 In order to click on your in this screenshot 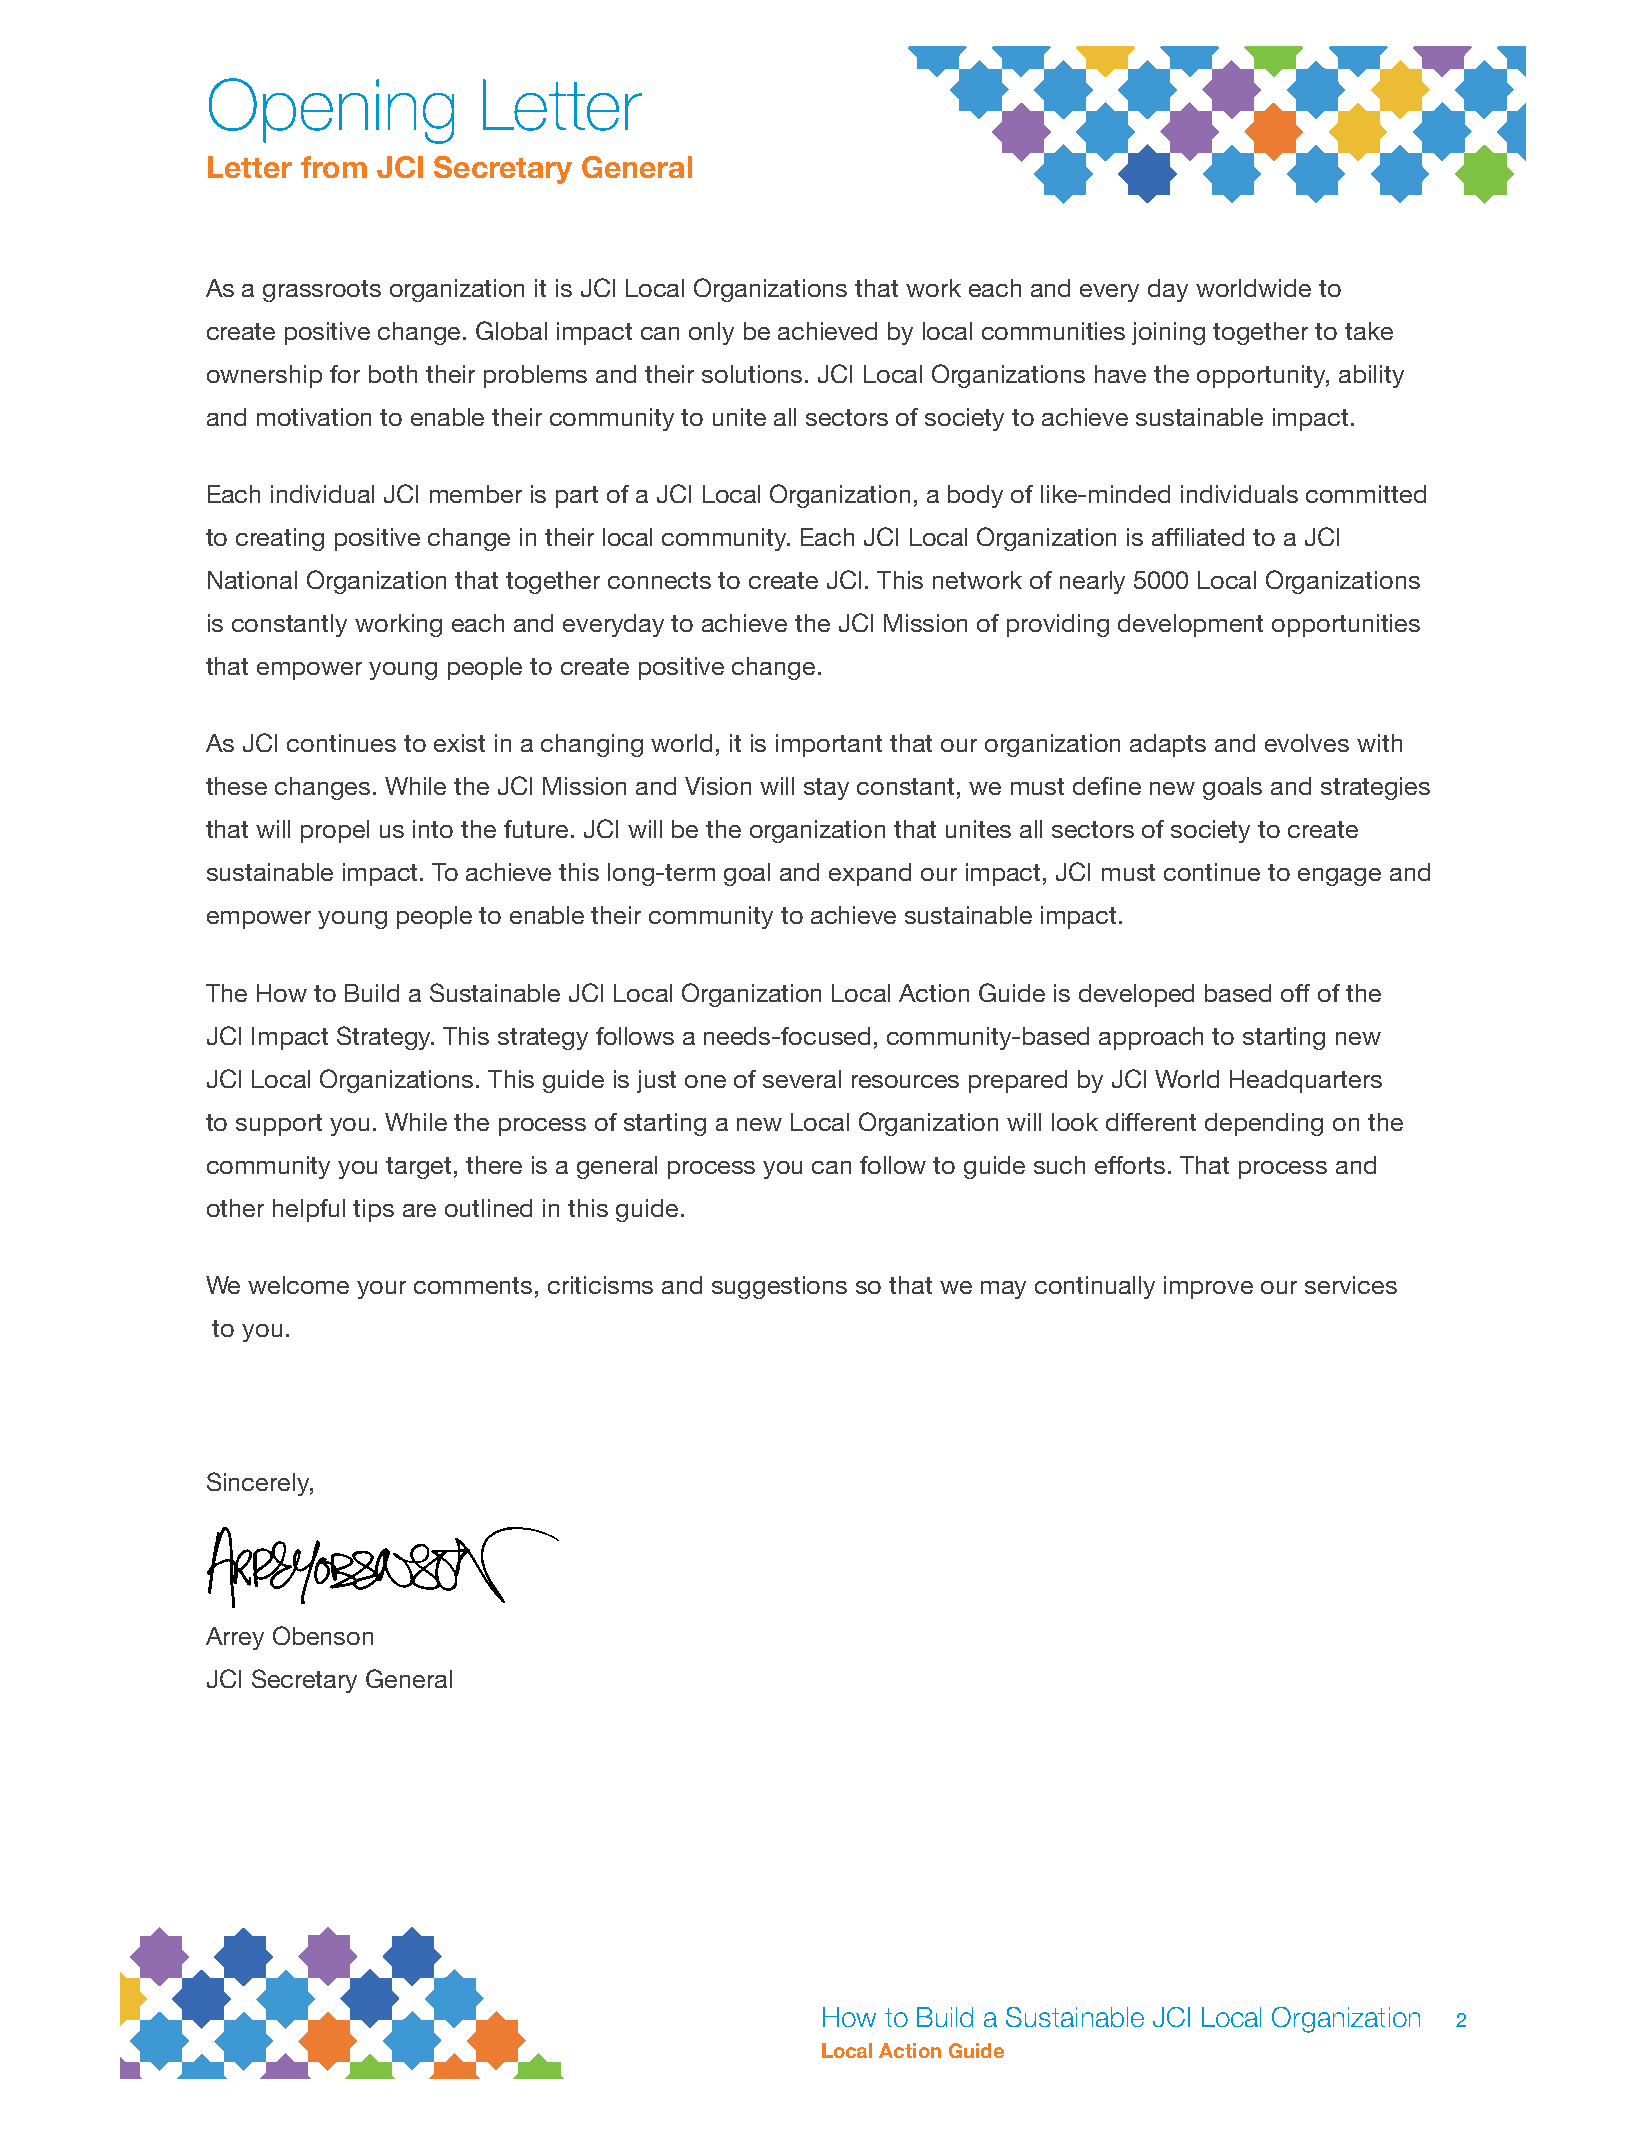, I will do `click(381, 1290)`.
